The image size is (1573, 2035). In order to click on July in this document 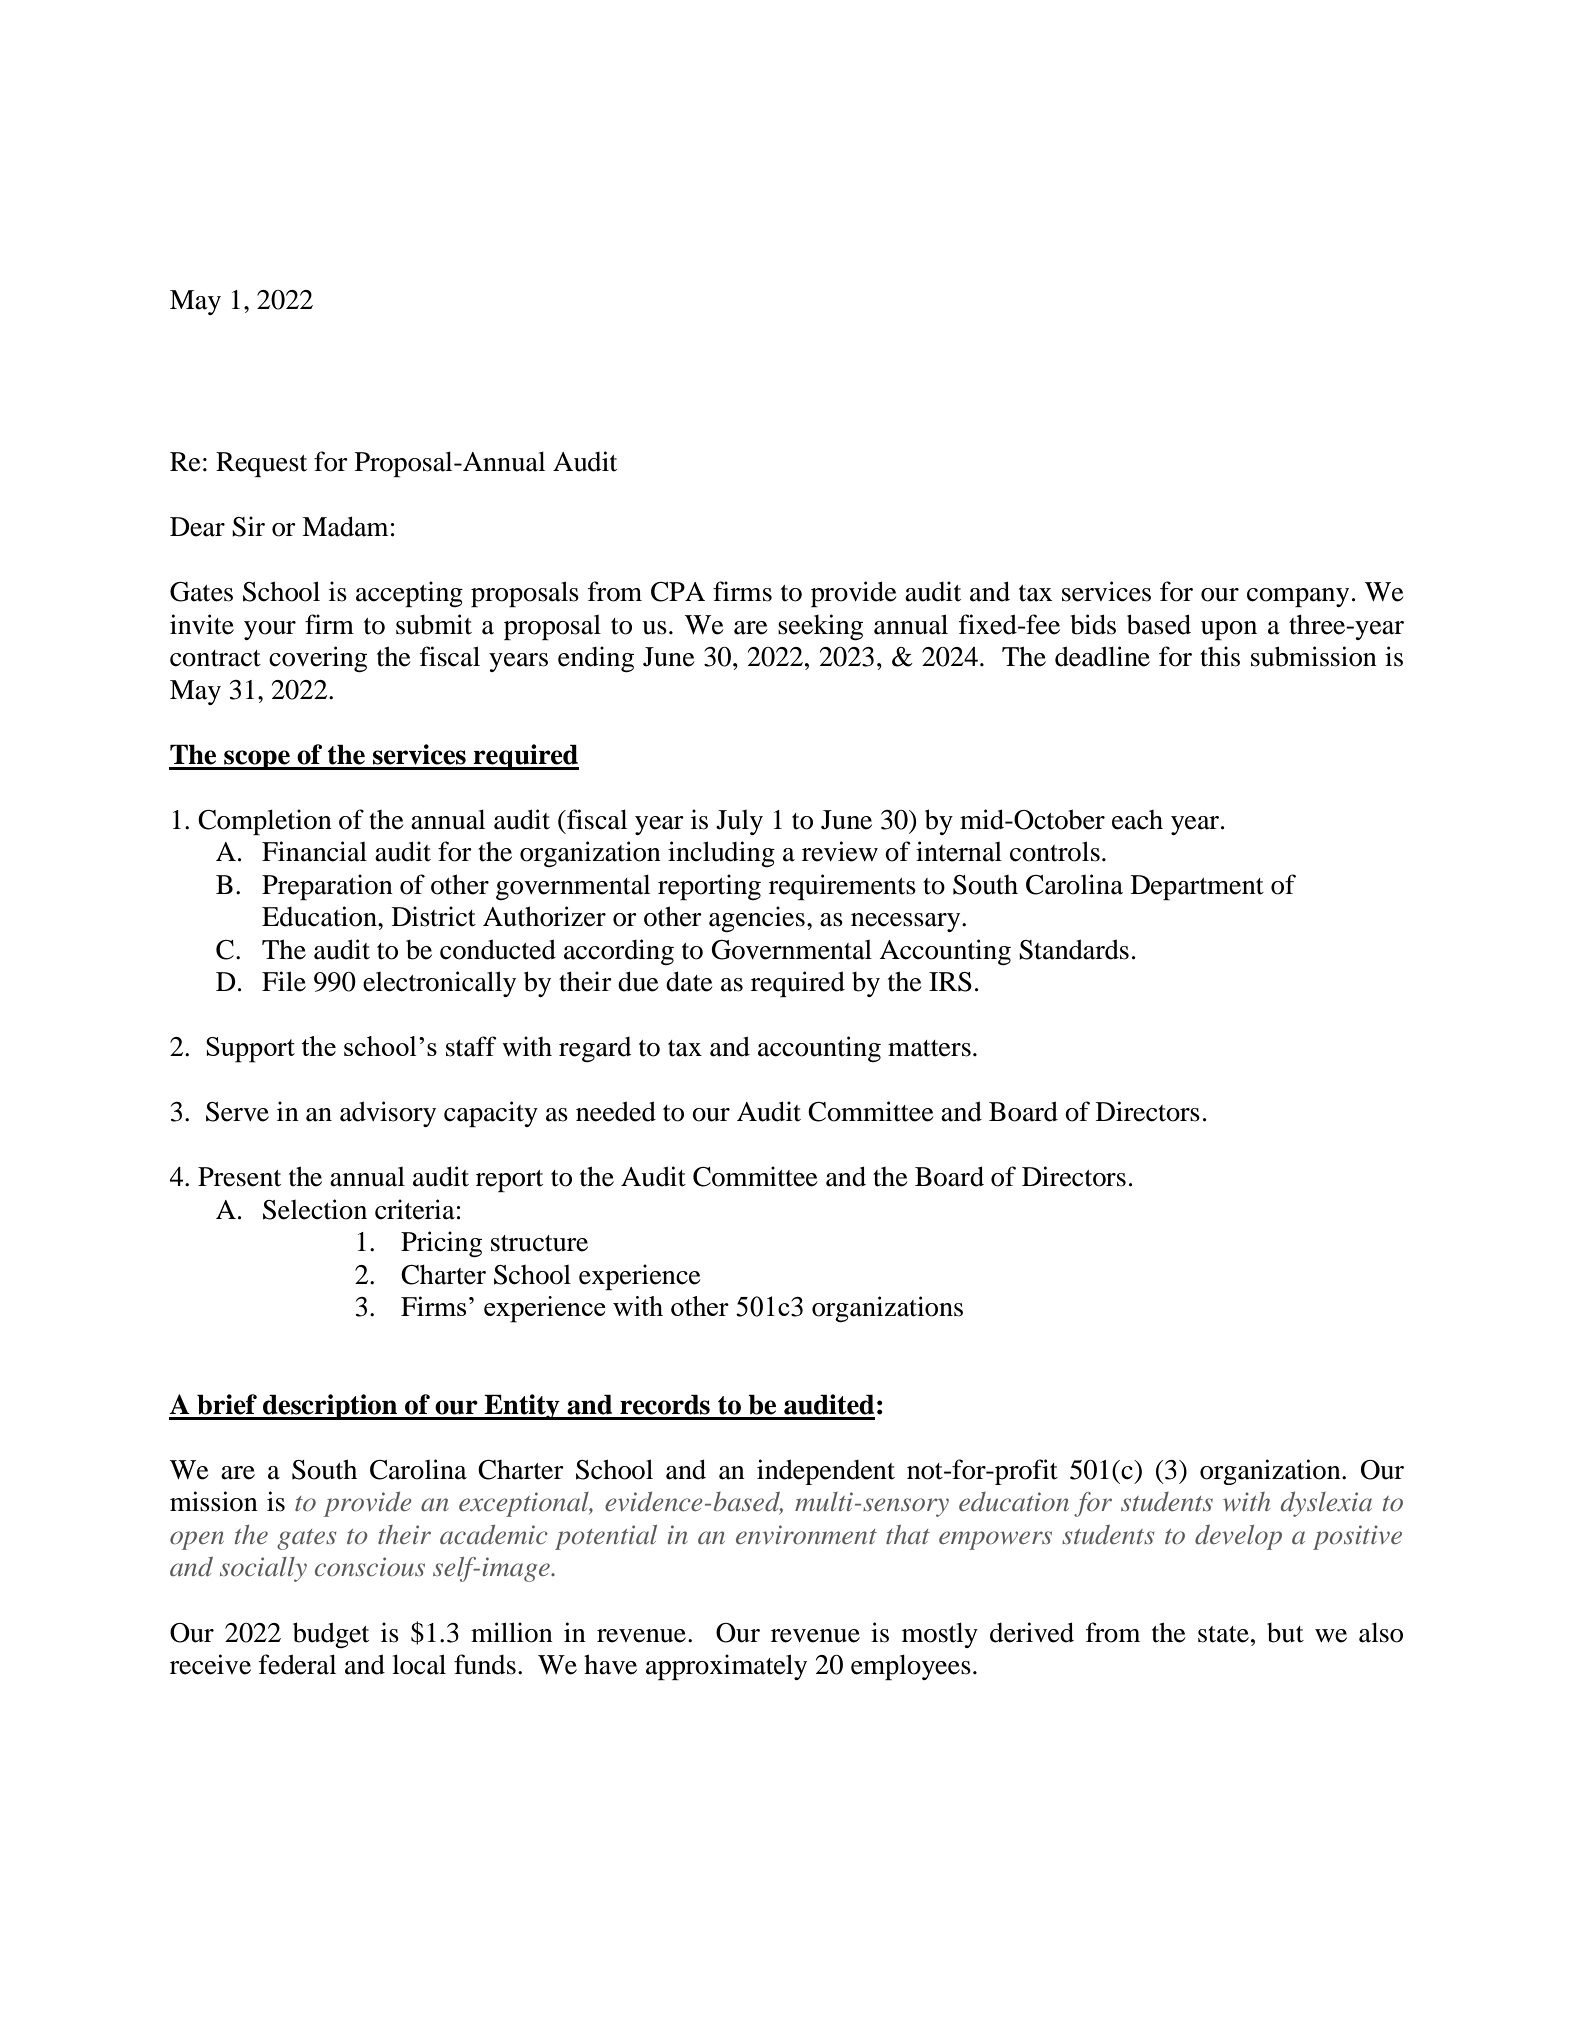, I will do `click(739, 822)`.
